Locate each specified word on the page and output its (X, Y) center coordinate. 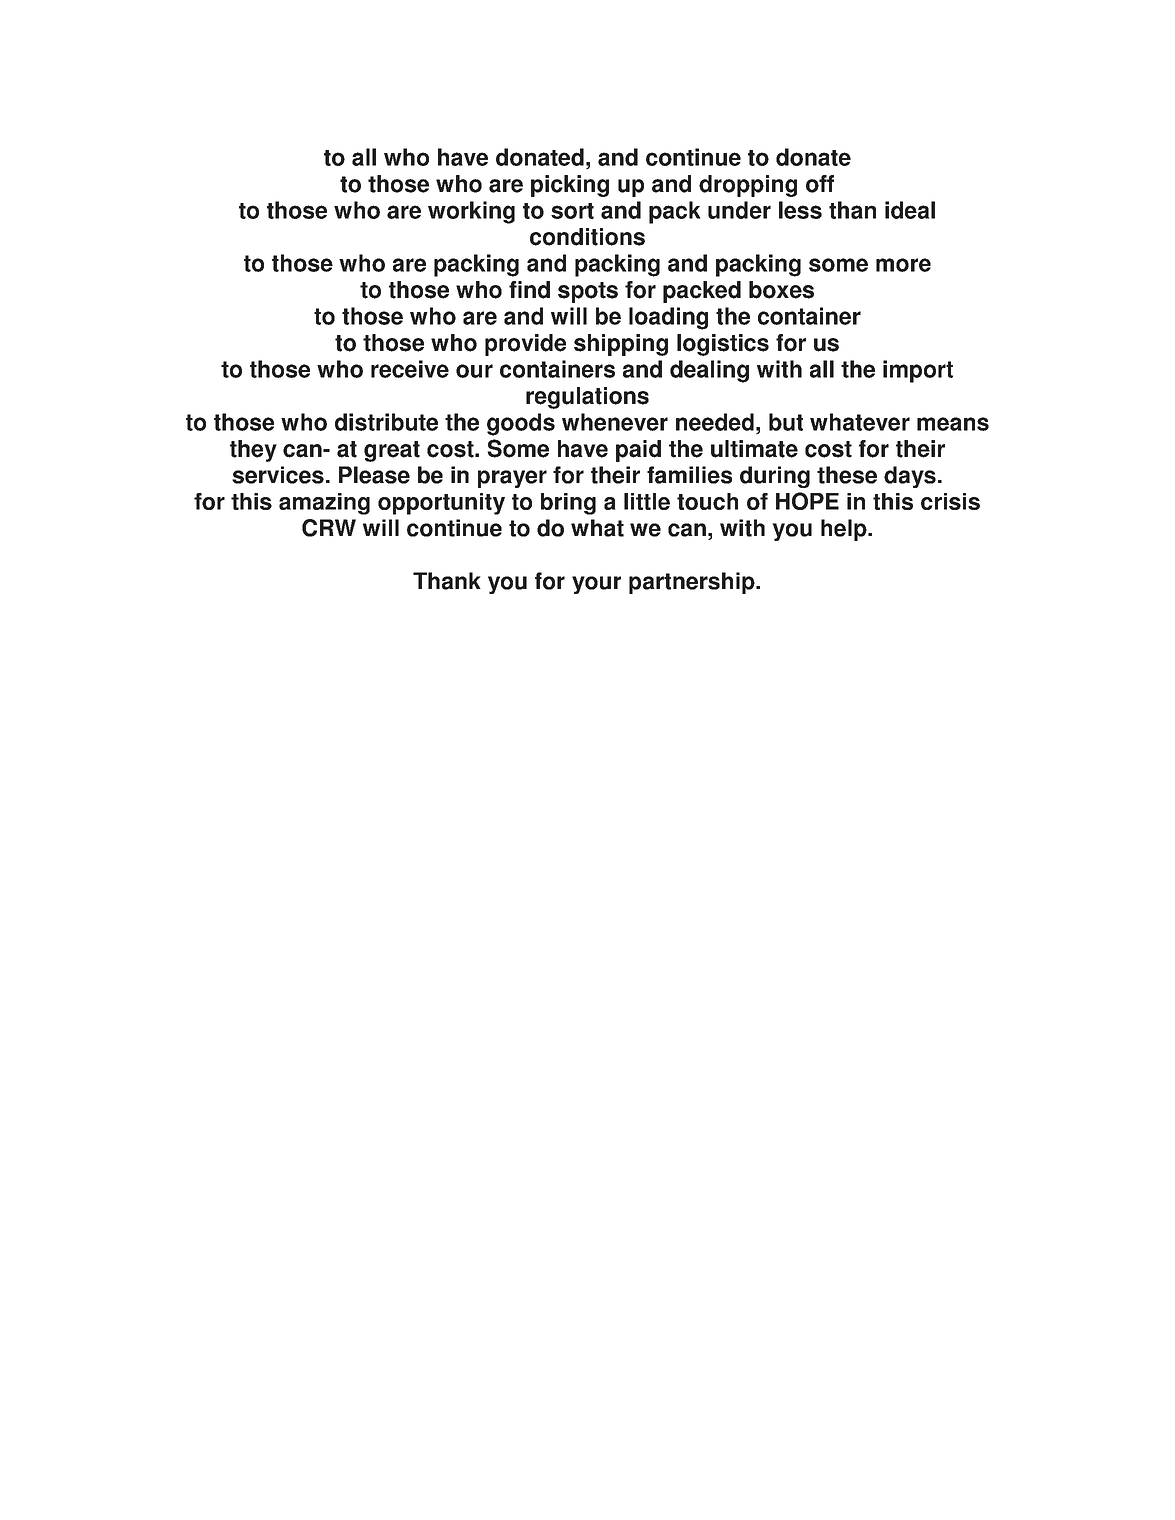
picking (570, 186)
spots (588, 292)
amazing (324, 504)
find (529, 290)
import (918, 371)
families (689, 475)
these (847, 475)
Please (374, 475)
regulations (587, 398)
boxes (781, 290)
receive (410, 369)
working (471, 212)
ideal (910, 210)
